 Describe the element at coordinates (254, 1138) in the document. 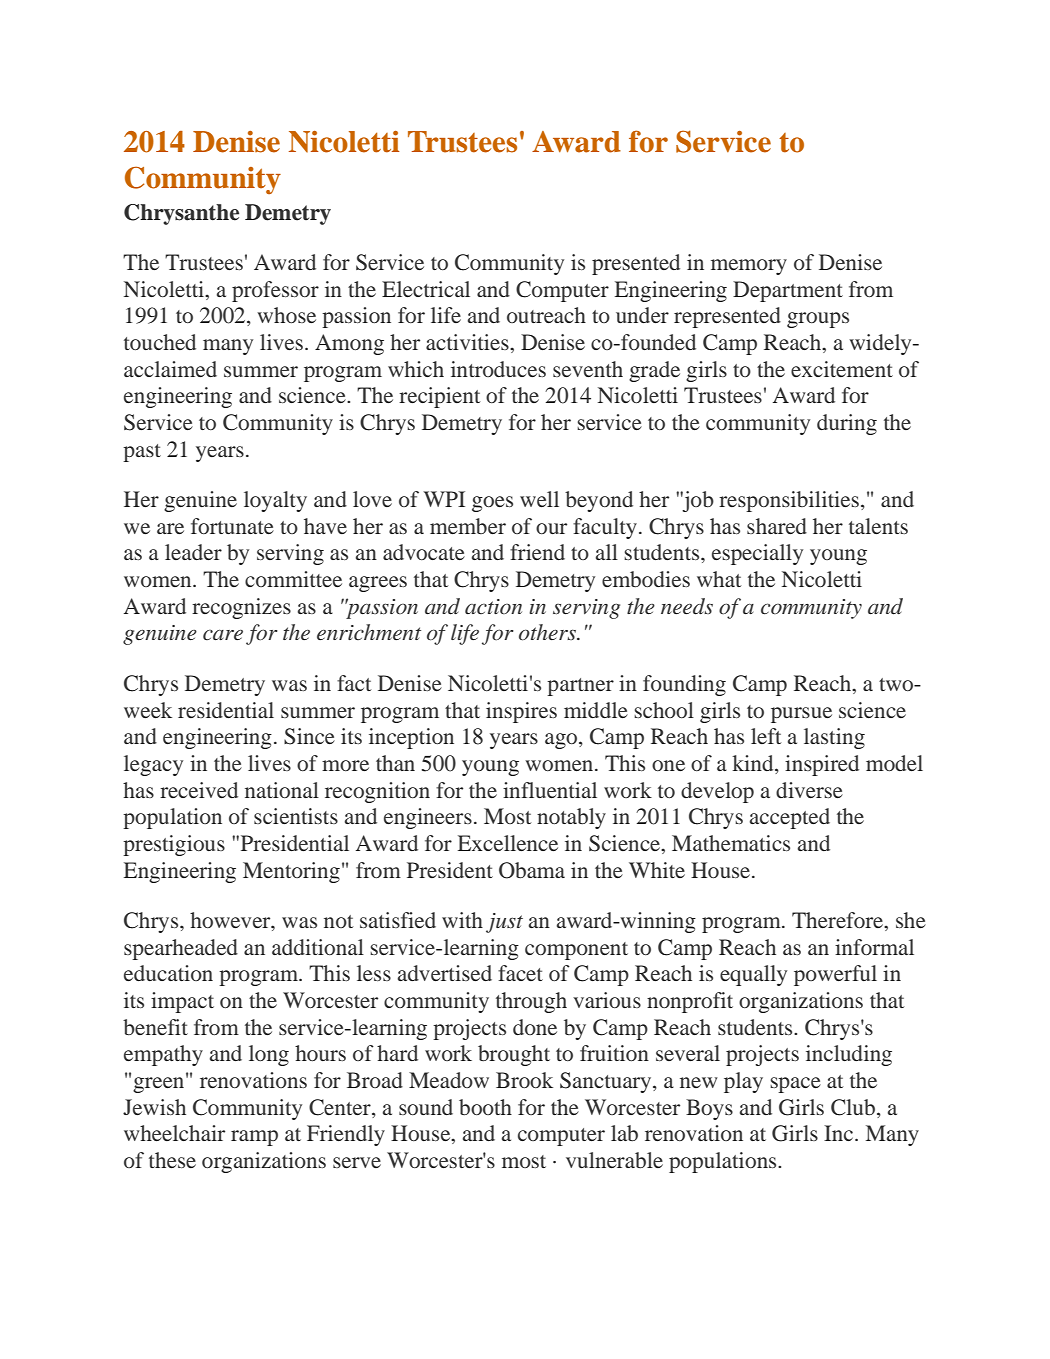

I see `ramp` at that location.
